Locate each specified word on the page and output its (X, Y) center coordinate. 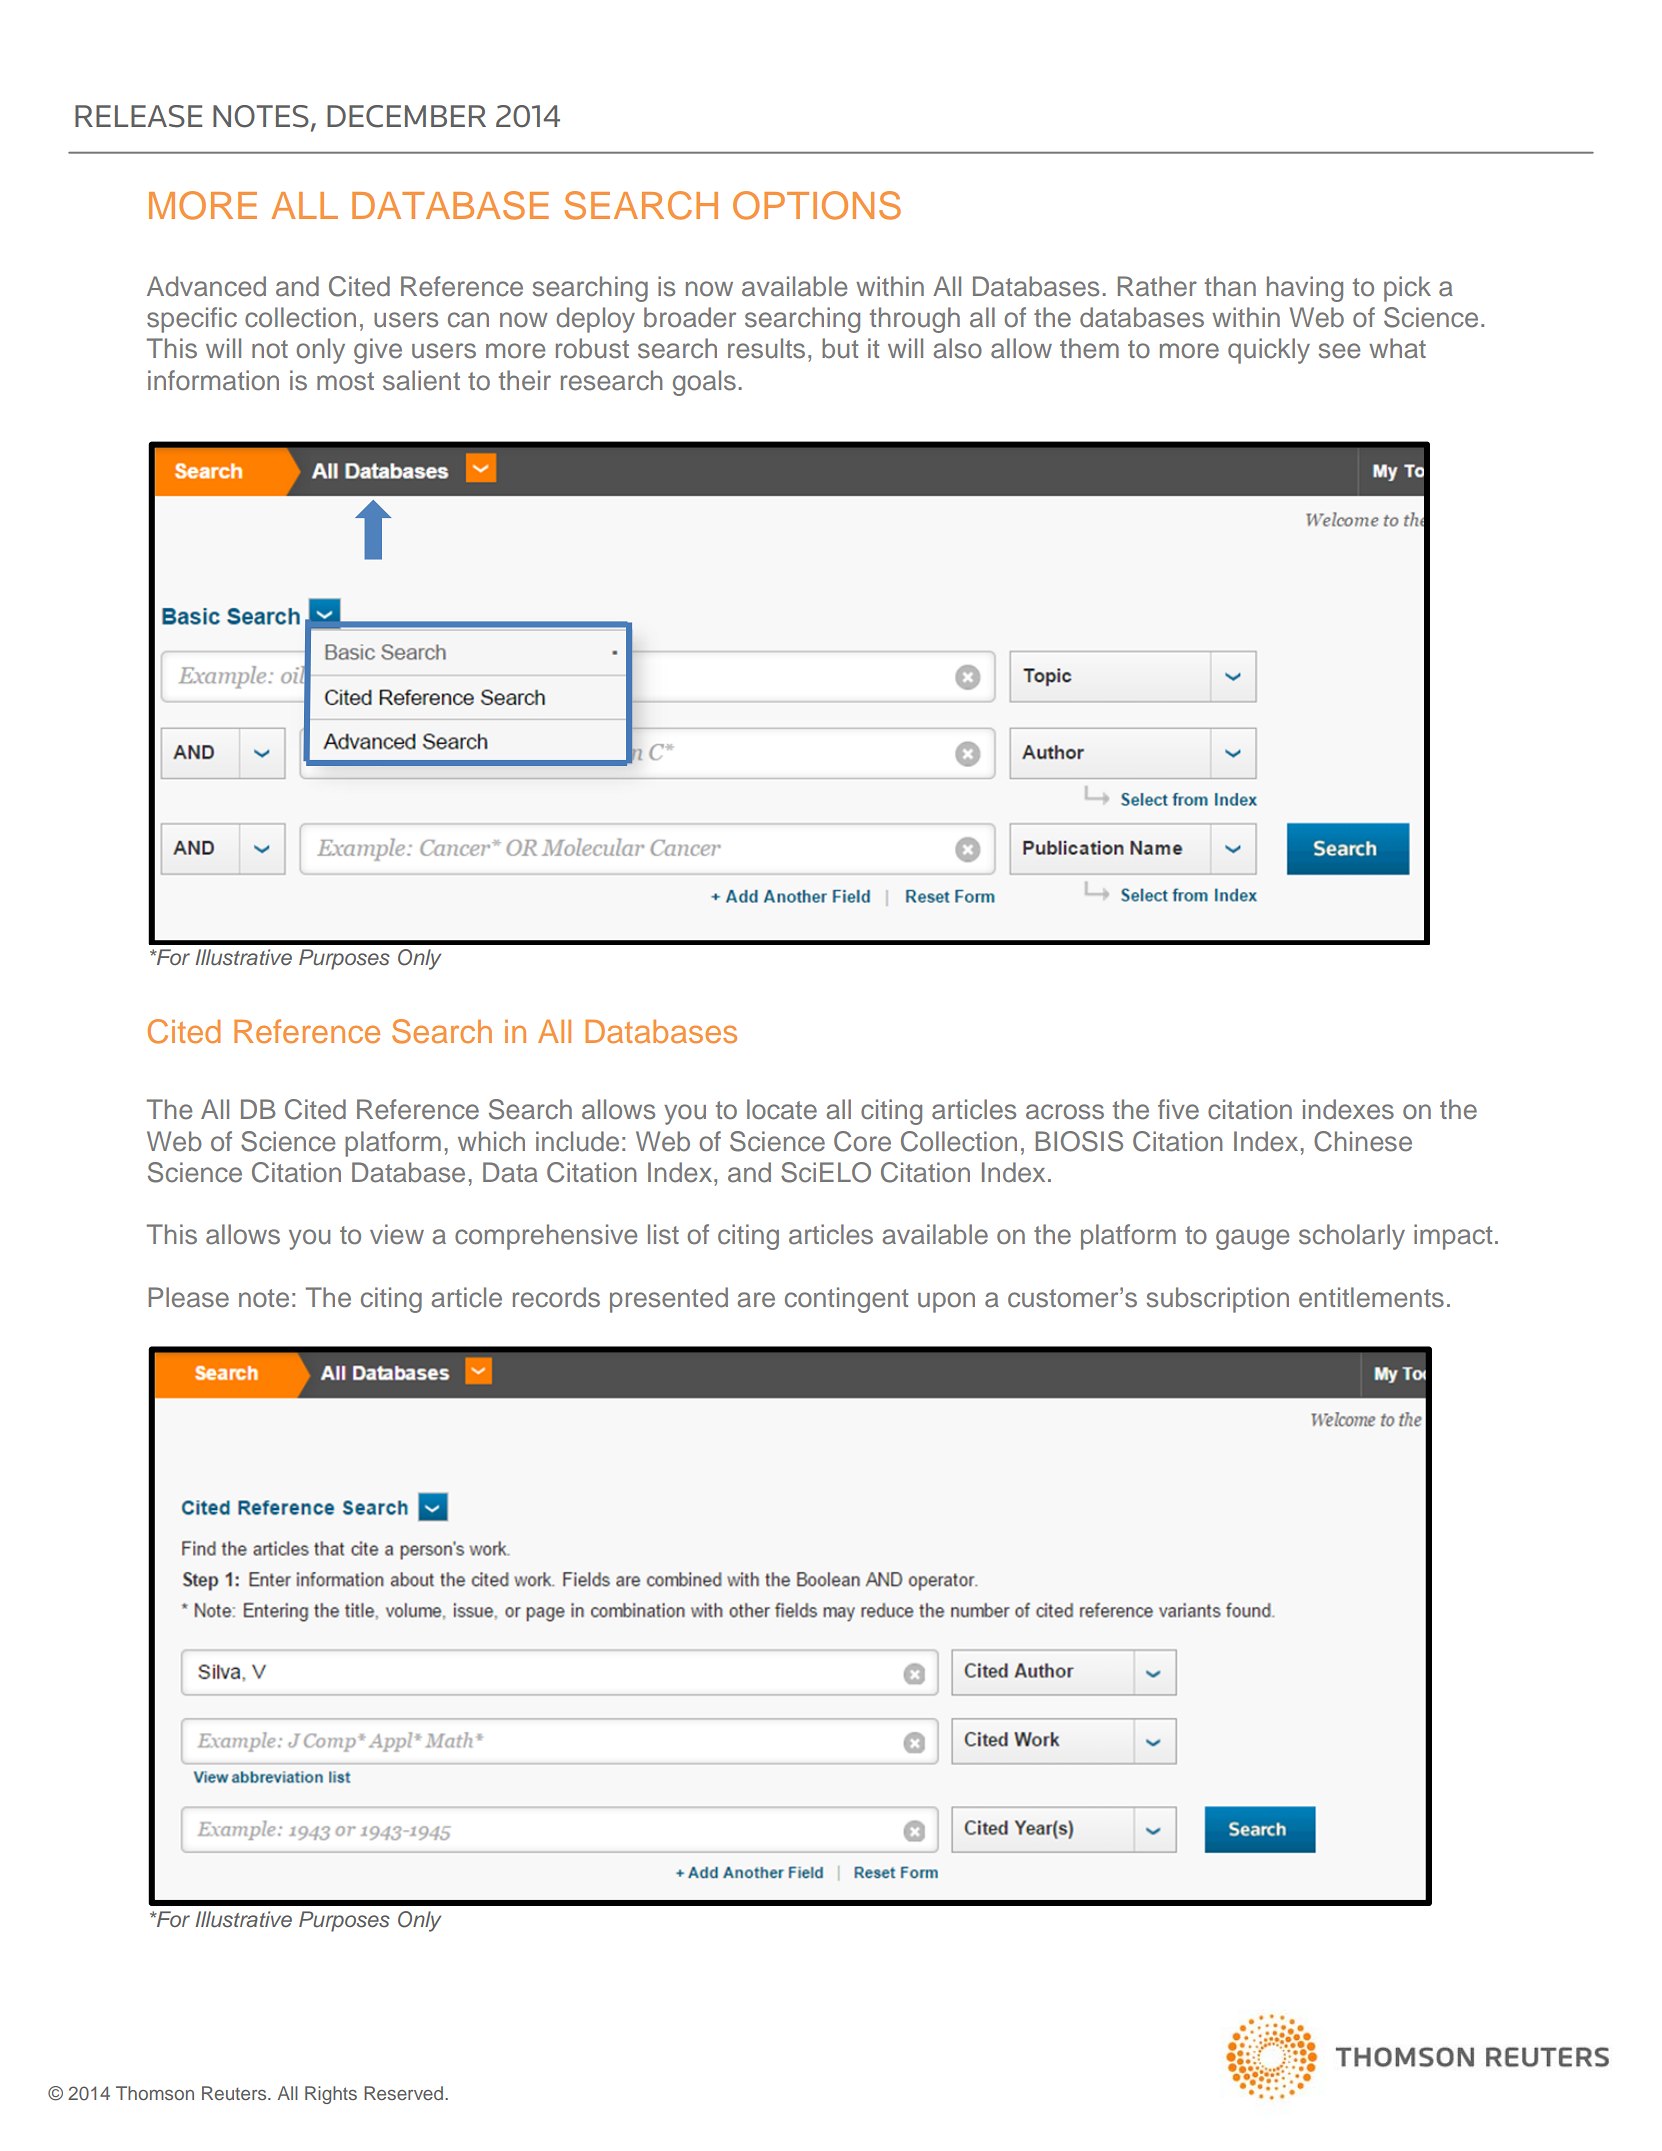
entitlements (1371, 1297)
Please (189, 1297)
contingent (846, 1300)
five (1178, 1109)
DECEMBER (406, 116)
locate (782, 1109)
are (756, 1300)
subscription (1218, 1300)
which (491, 1141)
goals (704, 383)
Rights (331, 2095)
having (1305, 289)
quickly (1269, 351)
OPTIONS (817, 205)
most (345, 381)
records (556, 1297)
